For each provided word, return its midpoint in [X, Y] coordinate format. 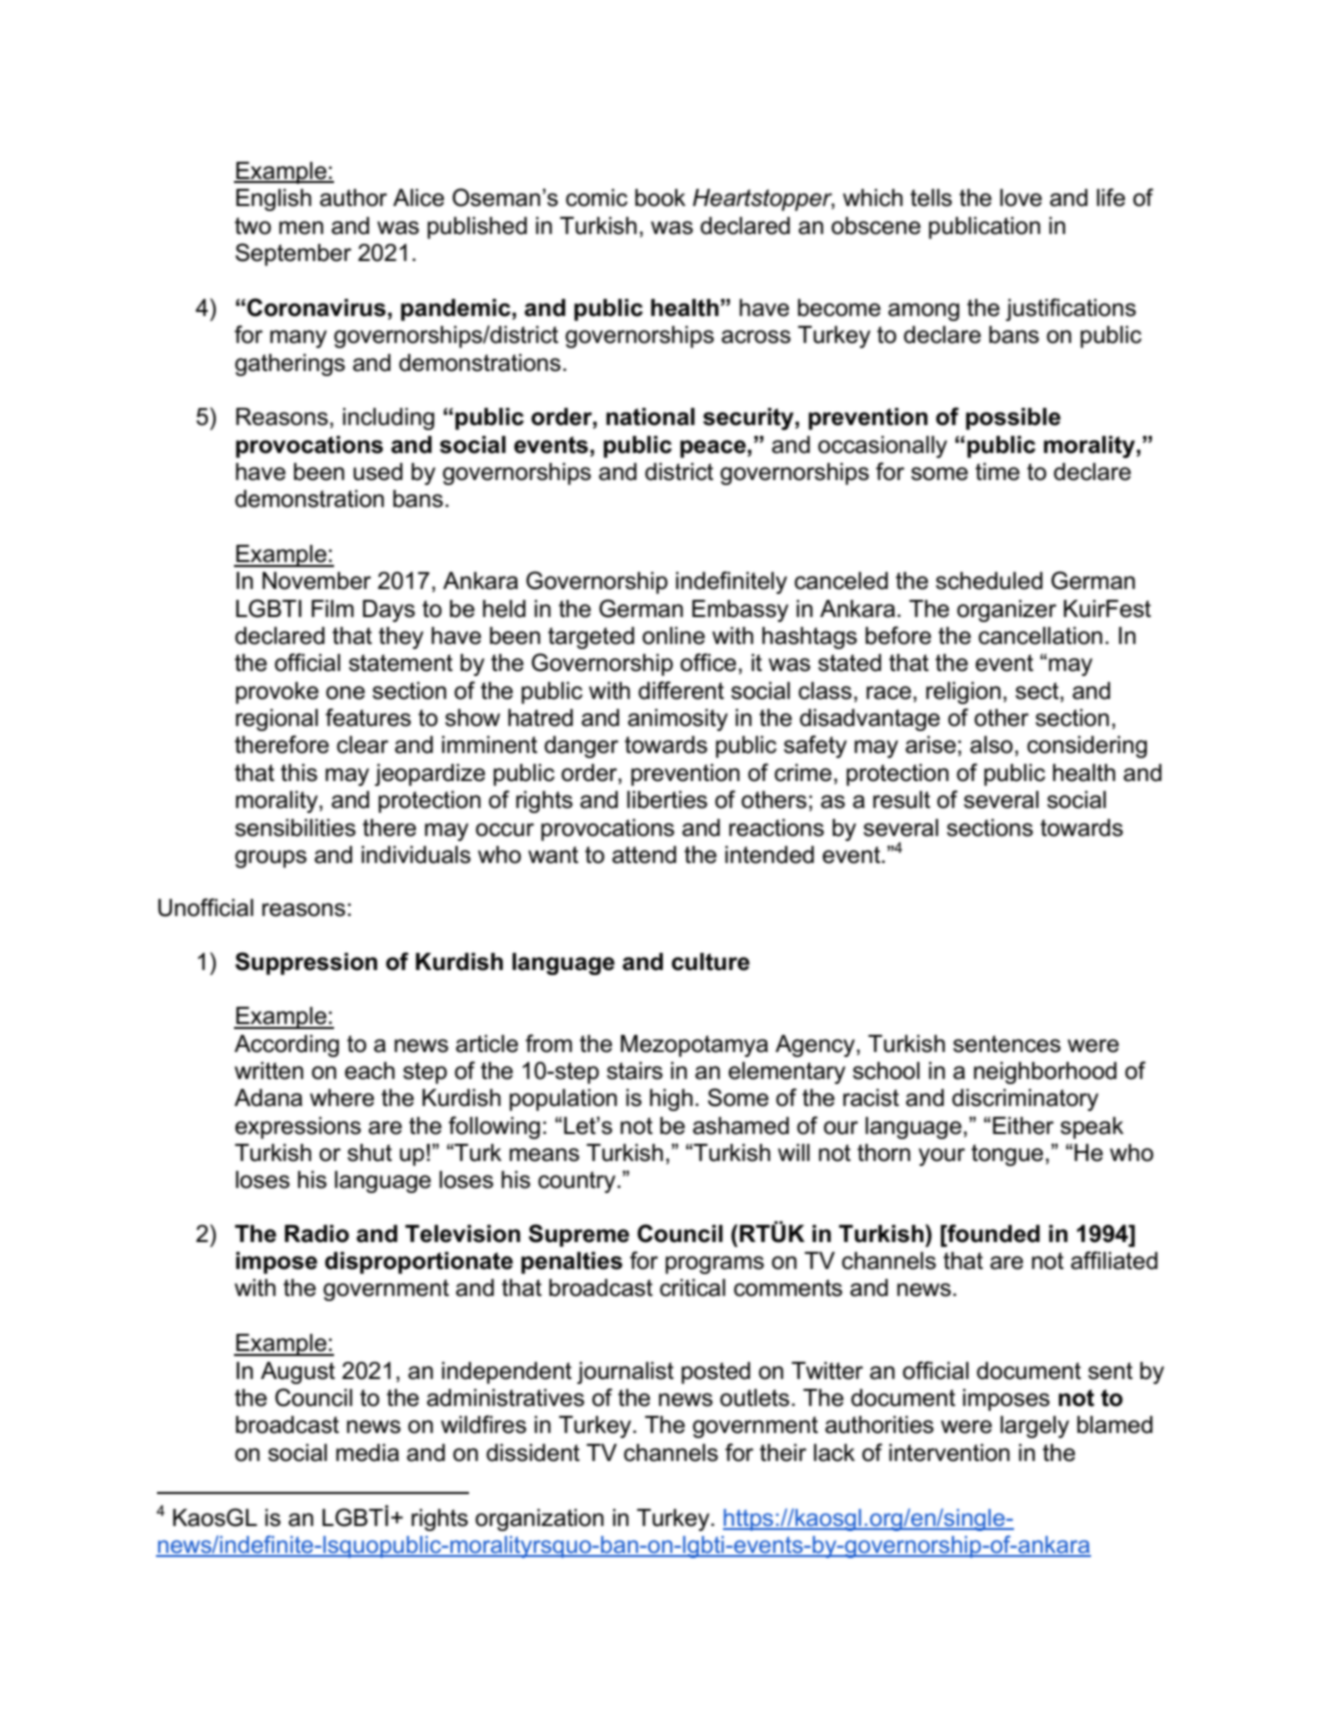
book [660, 198]
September [293, 254]
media [367, 1453]
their [783, 1453]
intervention [949, 1453]
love [1021, 198]
